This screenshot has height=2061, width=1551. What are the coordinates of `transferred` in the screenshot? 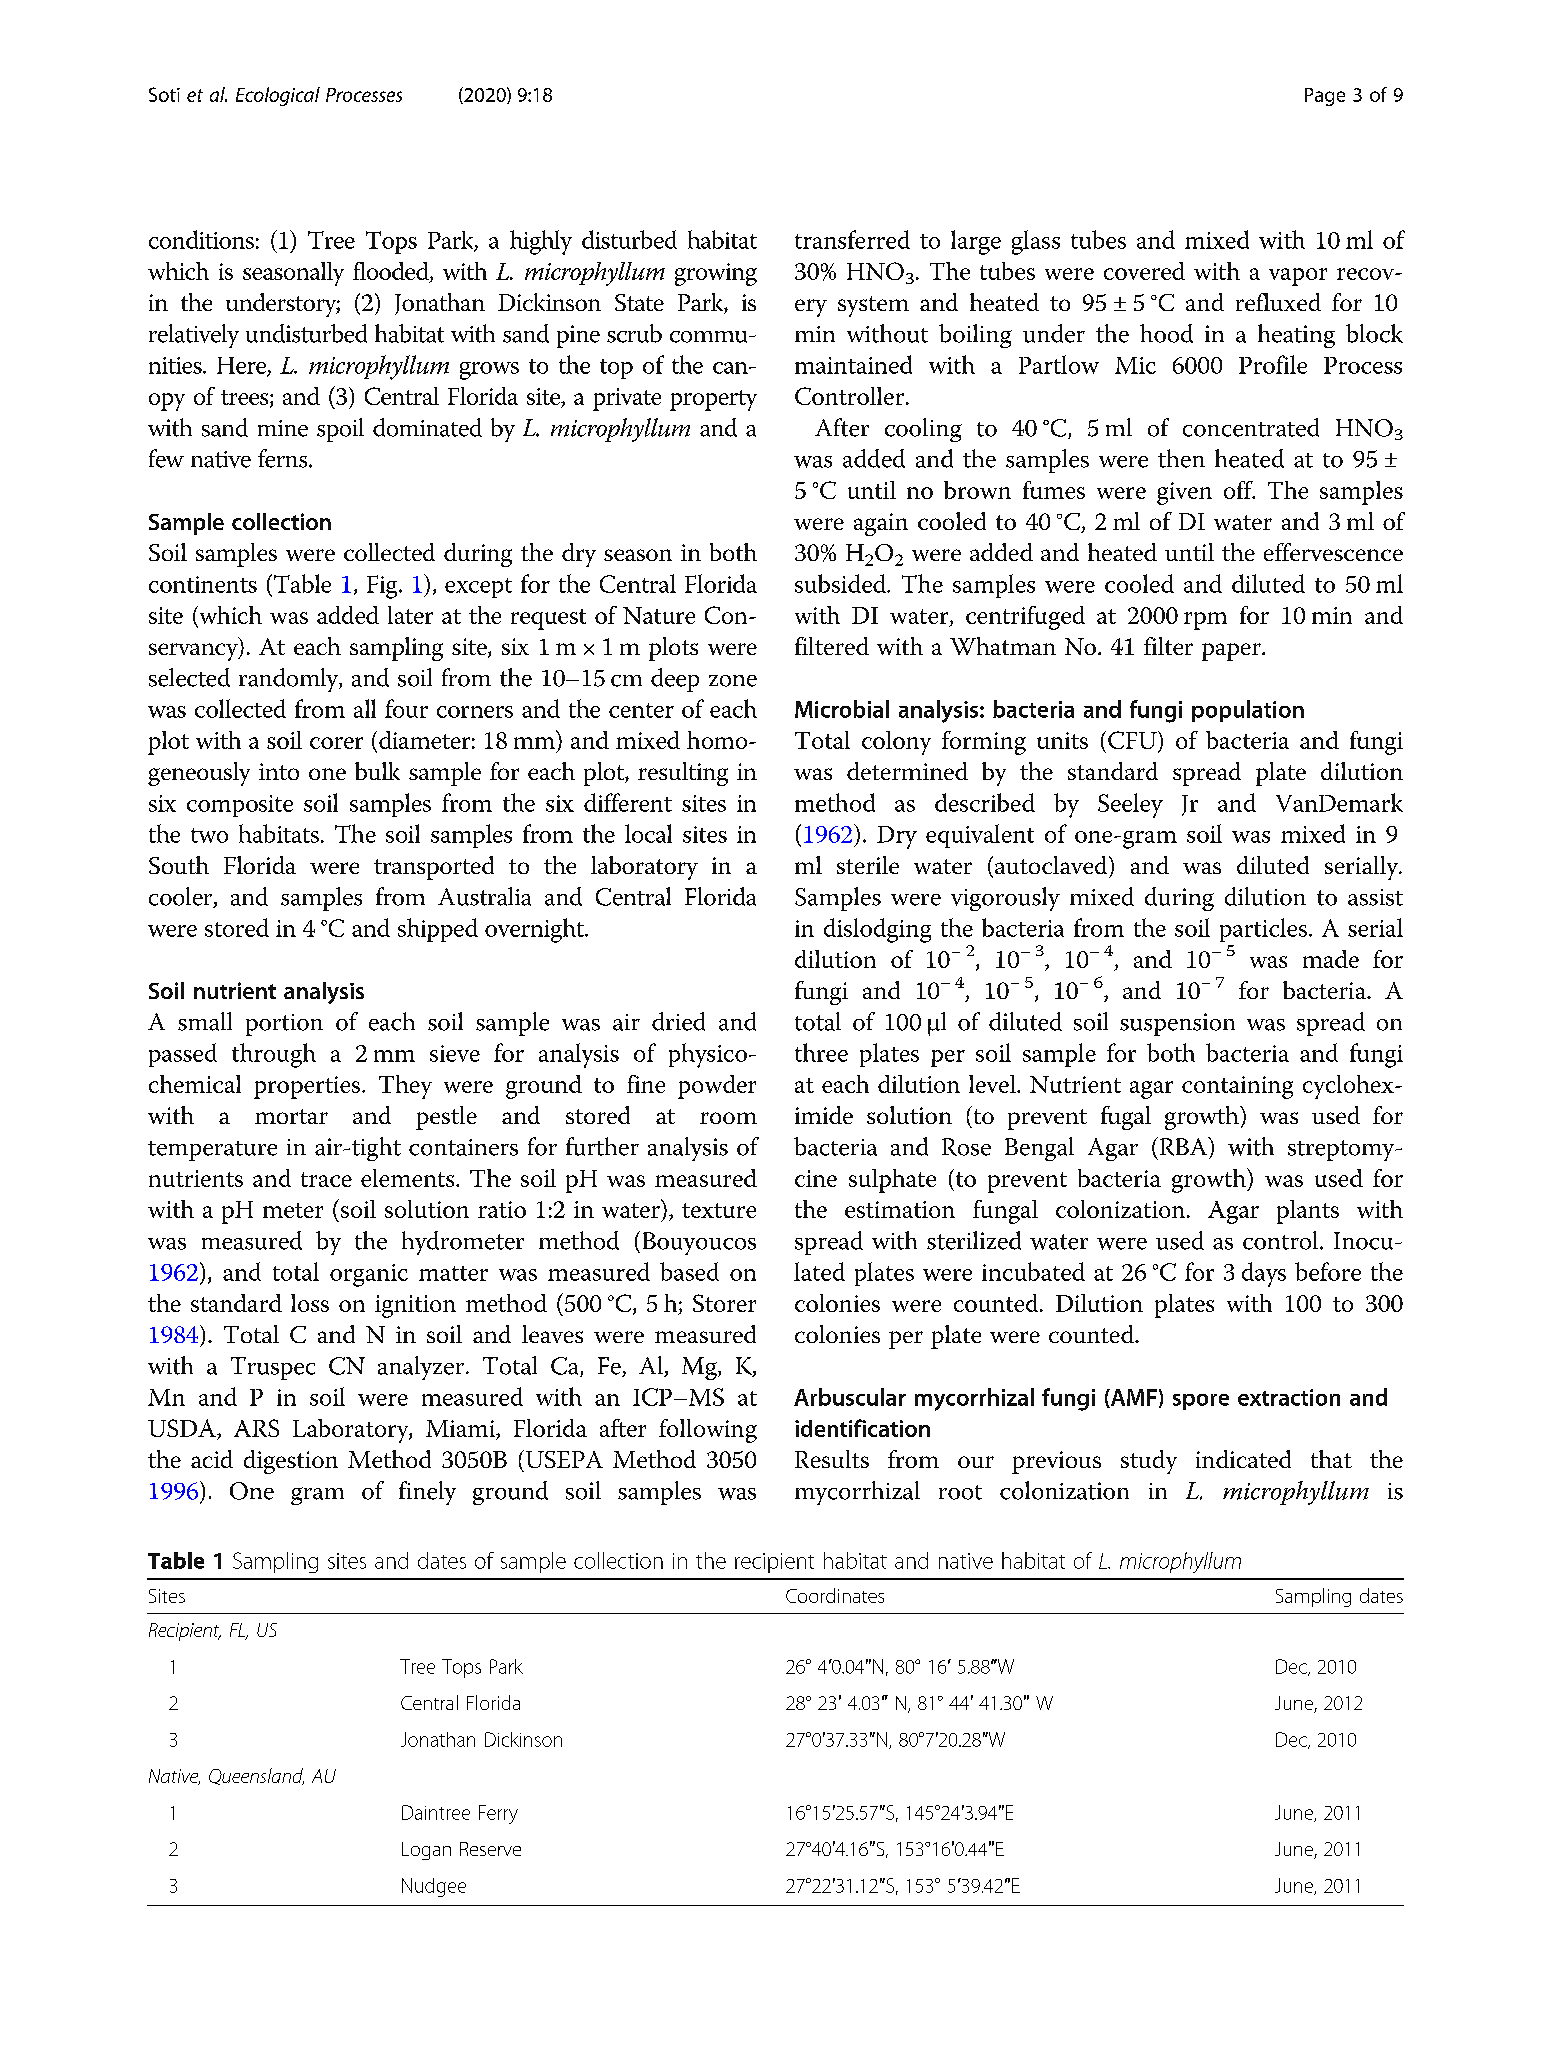 It's located at (852, 239).
